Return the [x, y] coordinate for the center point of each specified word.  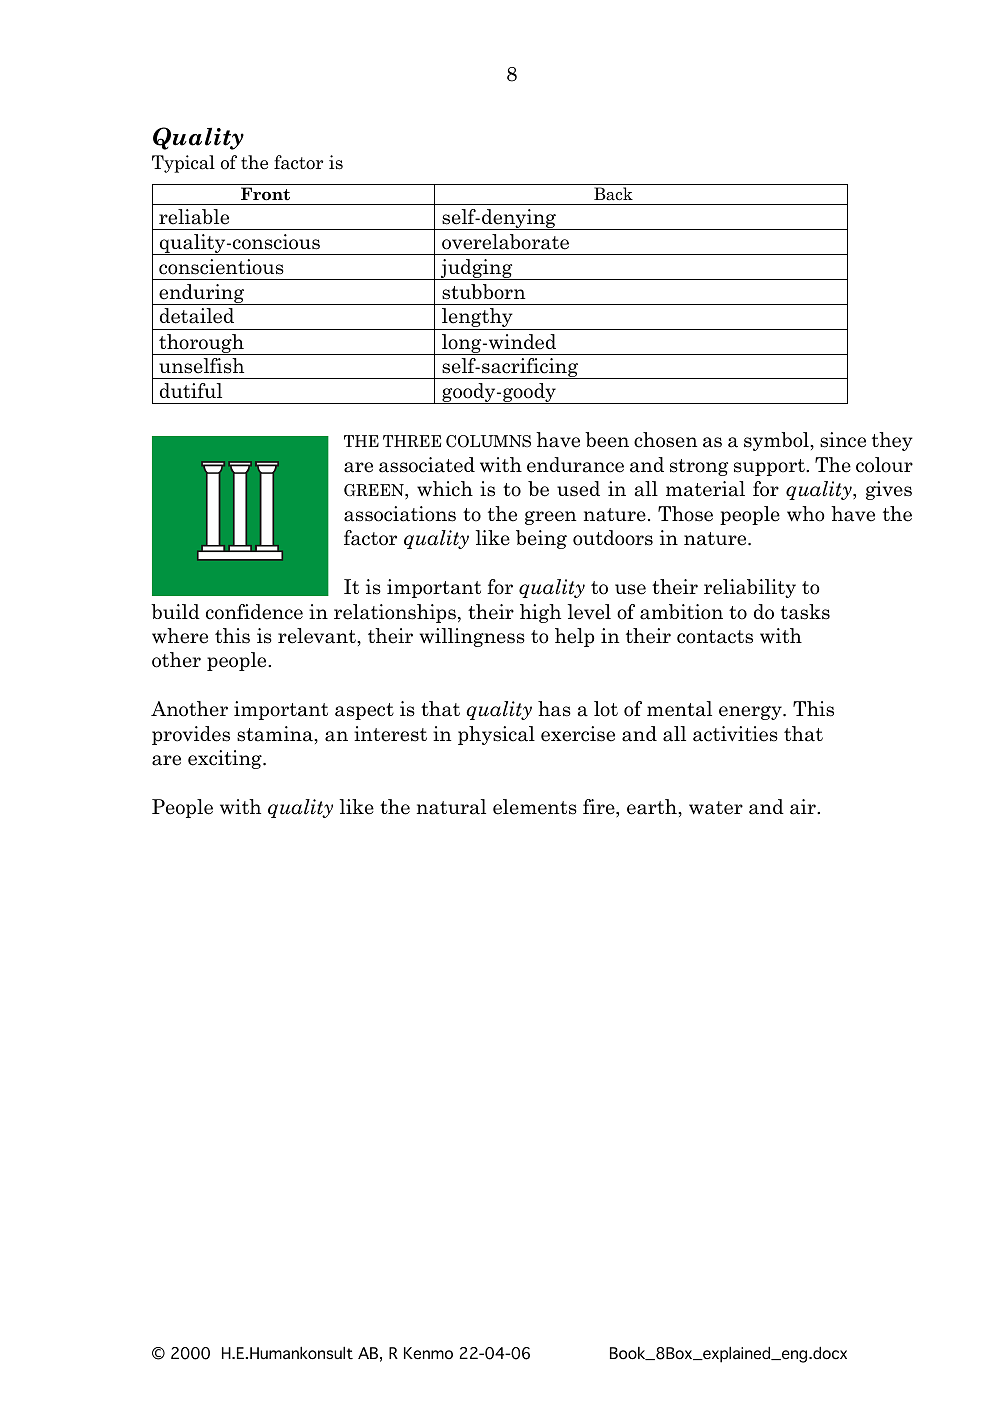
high [540, 613]
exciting [226, 759]
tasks [805, 612]
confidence [254, 612]
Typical [183, 164]
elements [535, 807]
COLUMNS [488, 441]
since [843, 440]
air [804, 807]
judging [477, 269]
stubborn [483, 292]
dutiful [191, 390]
